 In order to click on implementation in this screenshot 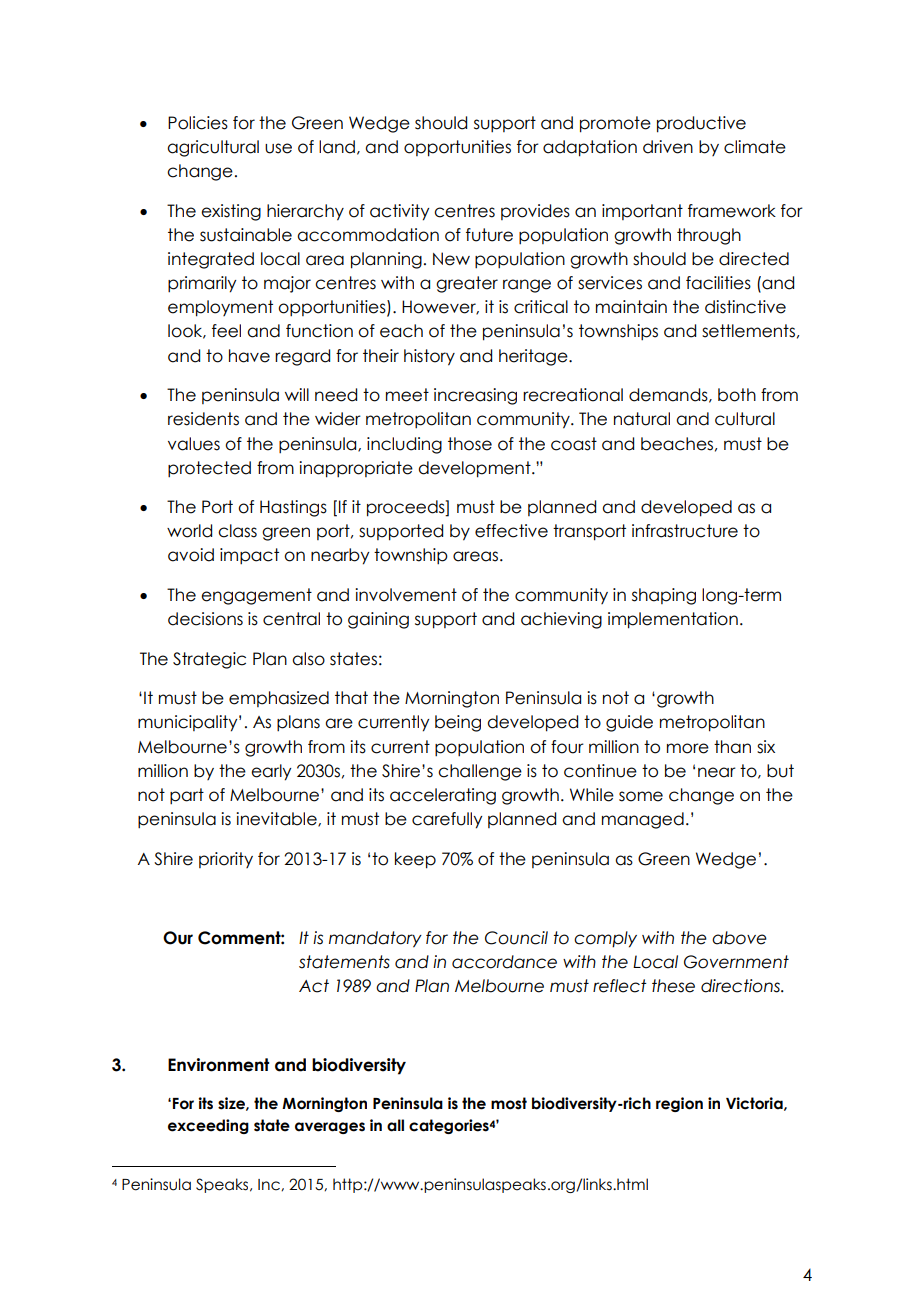, I will do `click(673, 620)`.
